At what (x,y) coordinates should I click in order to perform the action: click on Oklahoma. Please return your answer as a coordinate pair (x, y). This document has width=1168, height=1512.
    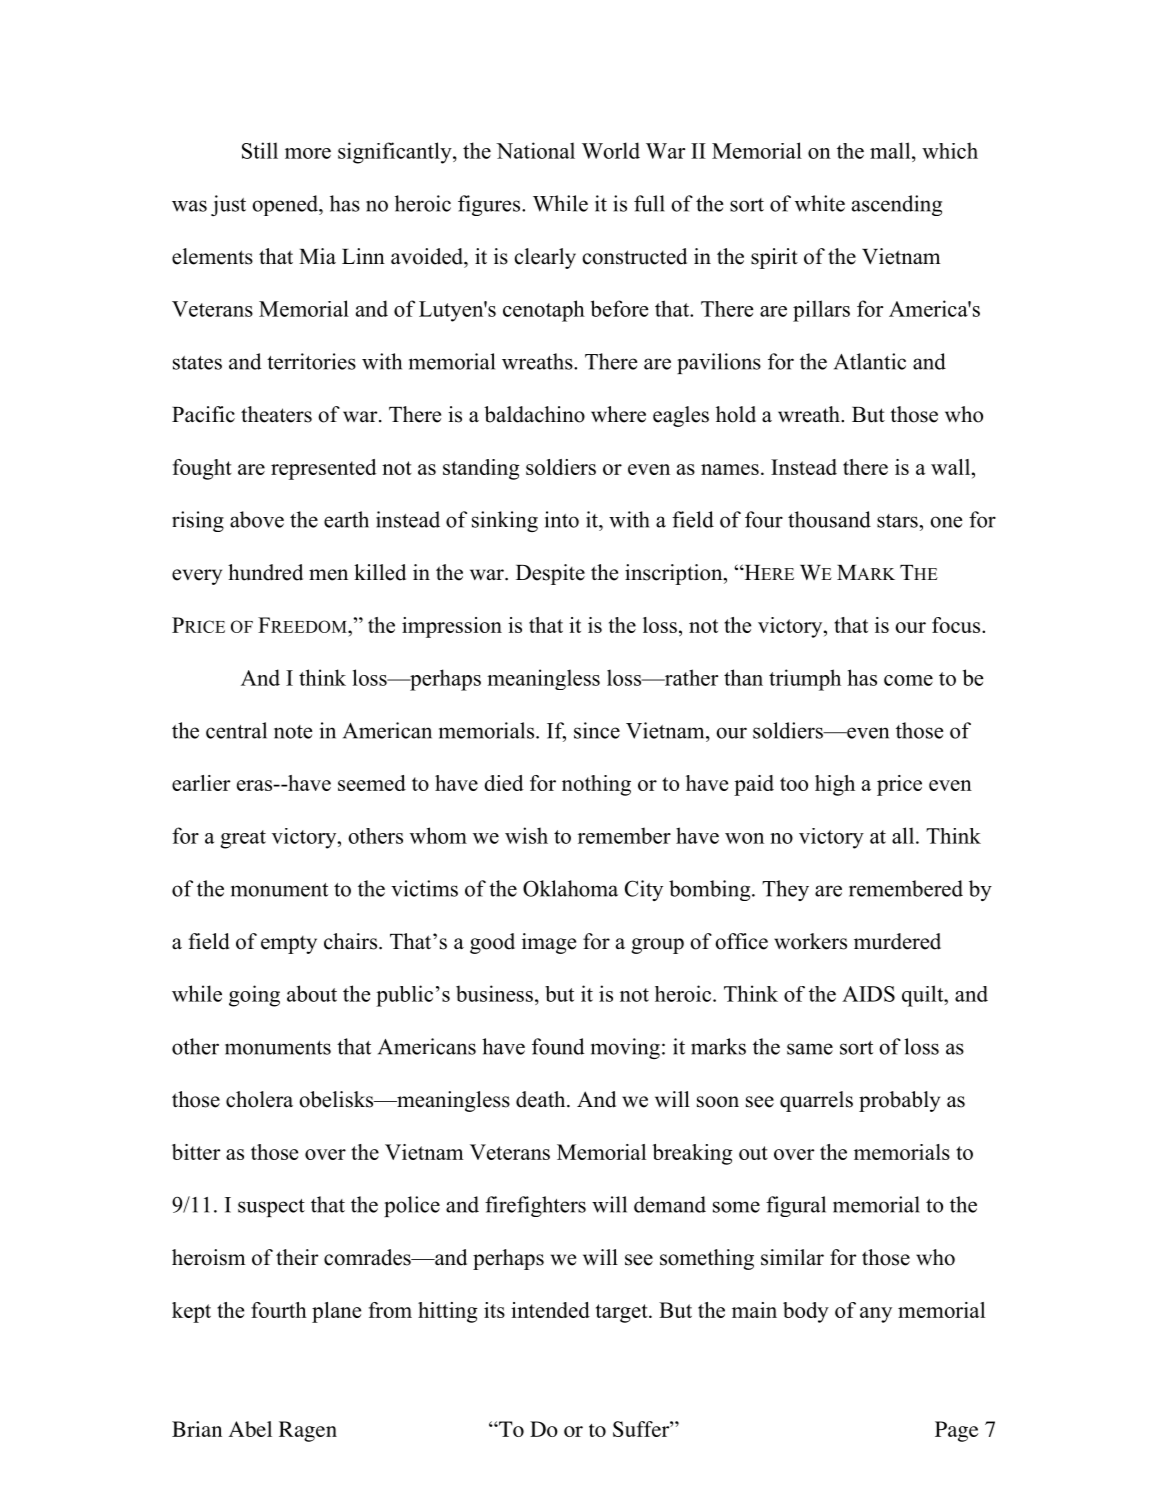
    Looking at the image, I should click on (570, 888).
